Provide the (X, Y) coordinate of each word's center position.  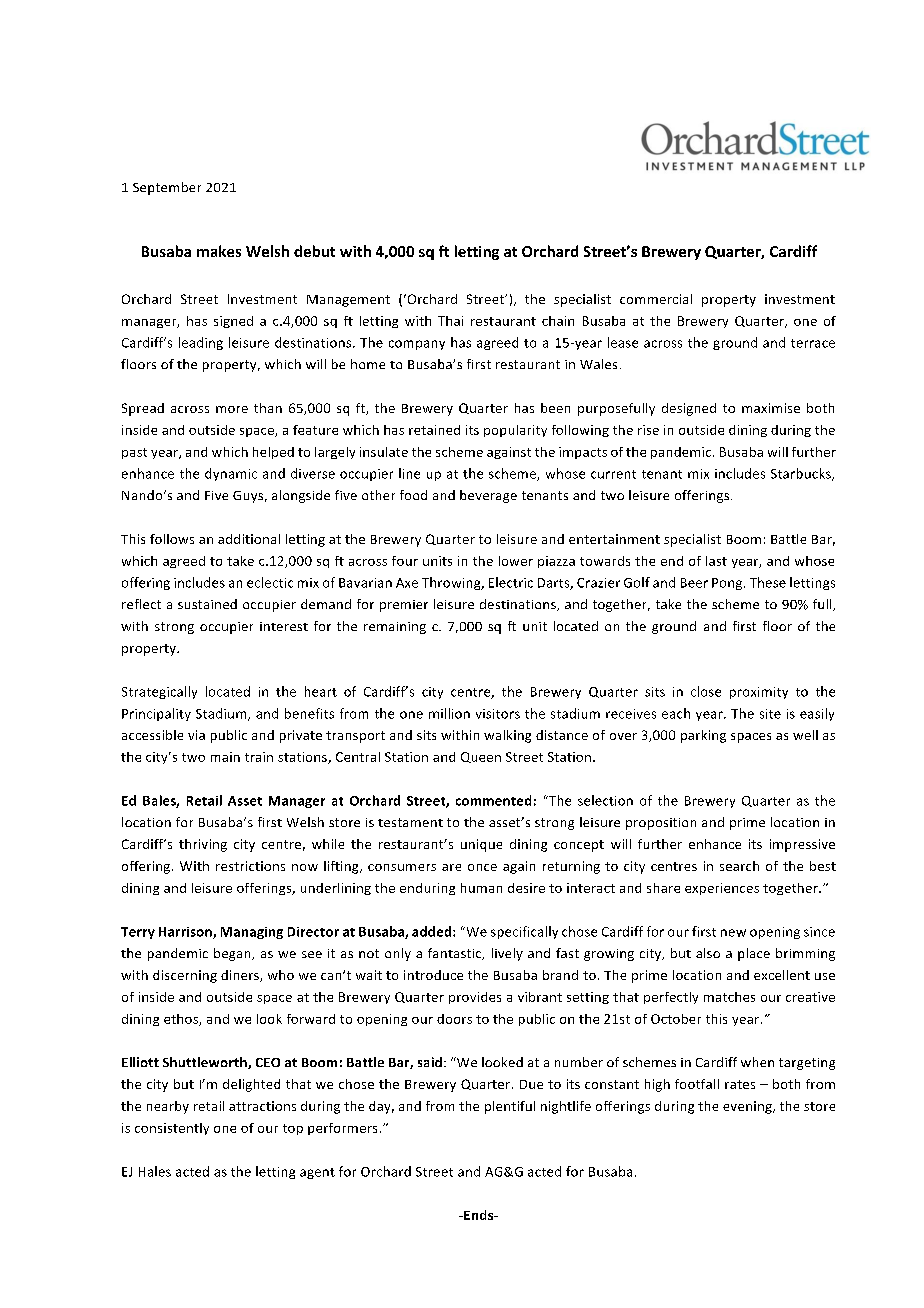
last (716, 561)
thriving (203, 845)
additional (249, 539)
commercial (656, 299)
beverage (488, 496)
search (739, 866)
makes (219, 251)
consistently (172, 1129)
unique (481, 845)
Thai (450, 321)
